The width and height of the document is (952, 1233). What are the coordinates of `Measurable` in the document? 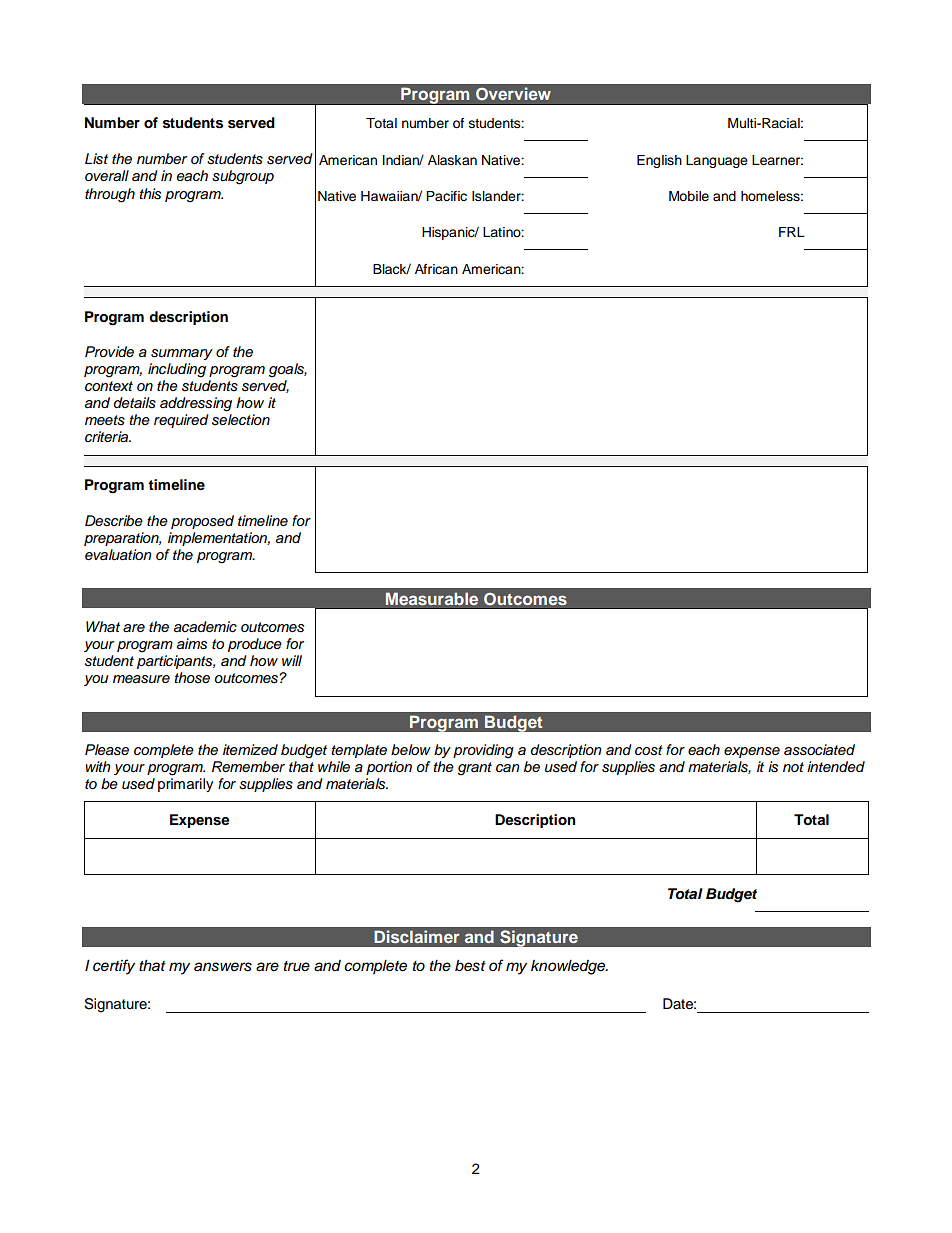 It's located at (432, 598).
